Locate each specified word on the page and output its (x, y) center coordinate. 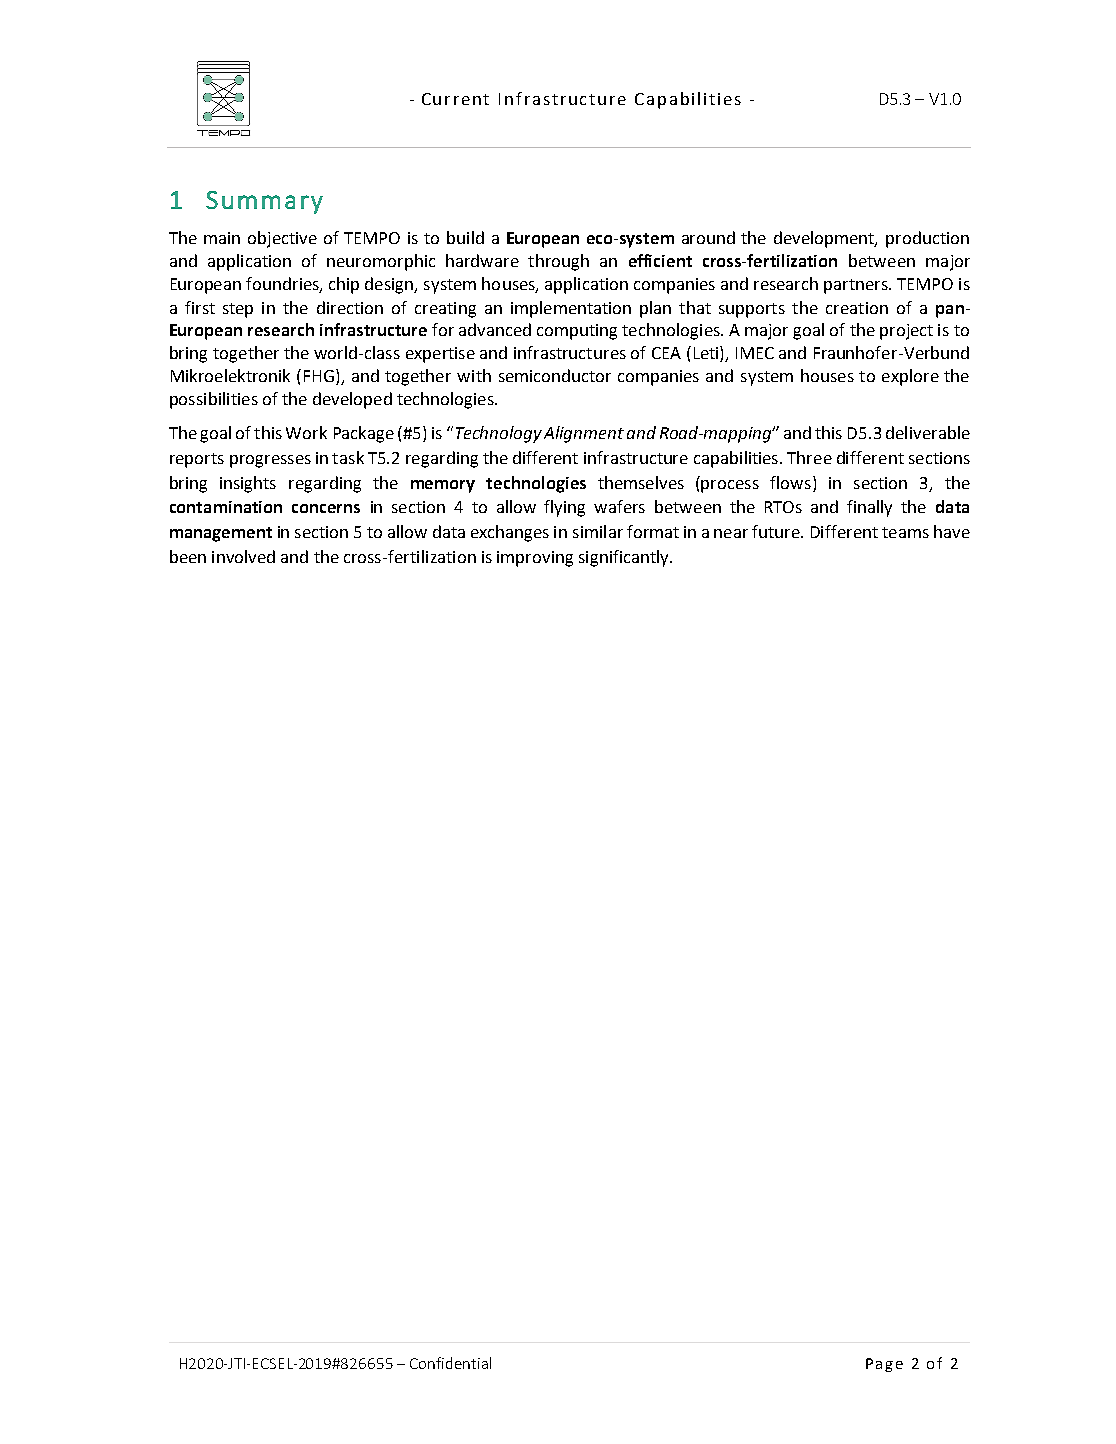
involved (243, 556)
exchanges (510, 533)
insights (248, 484)
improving (535, 559)
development (825, 239)
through (558, 262)
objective (282, 239)
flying (564, 508)
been (188, 556)
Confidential (450, 1363)
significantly (625, 558)
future (777, 531)
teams (905, 532)
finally (869, 508)
